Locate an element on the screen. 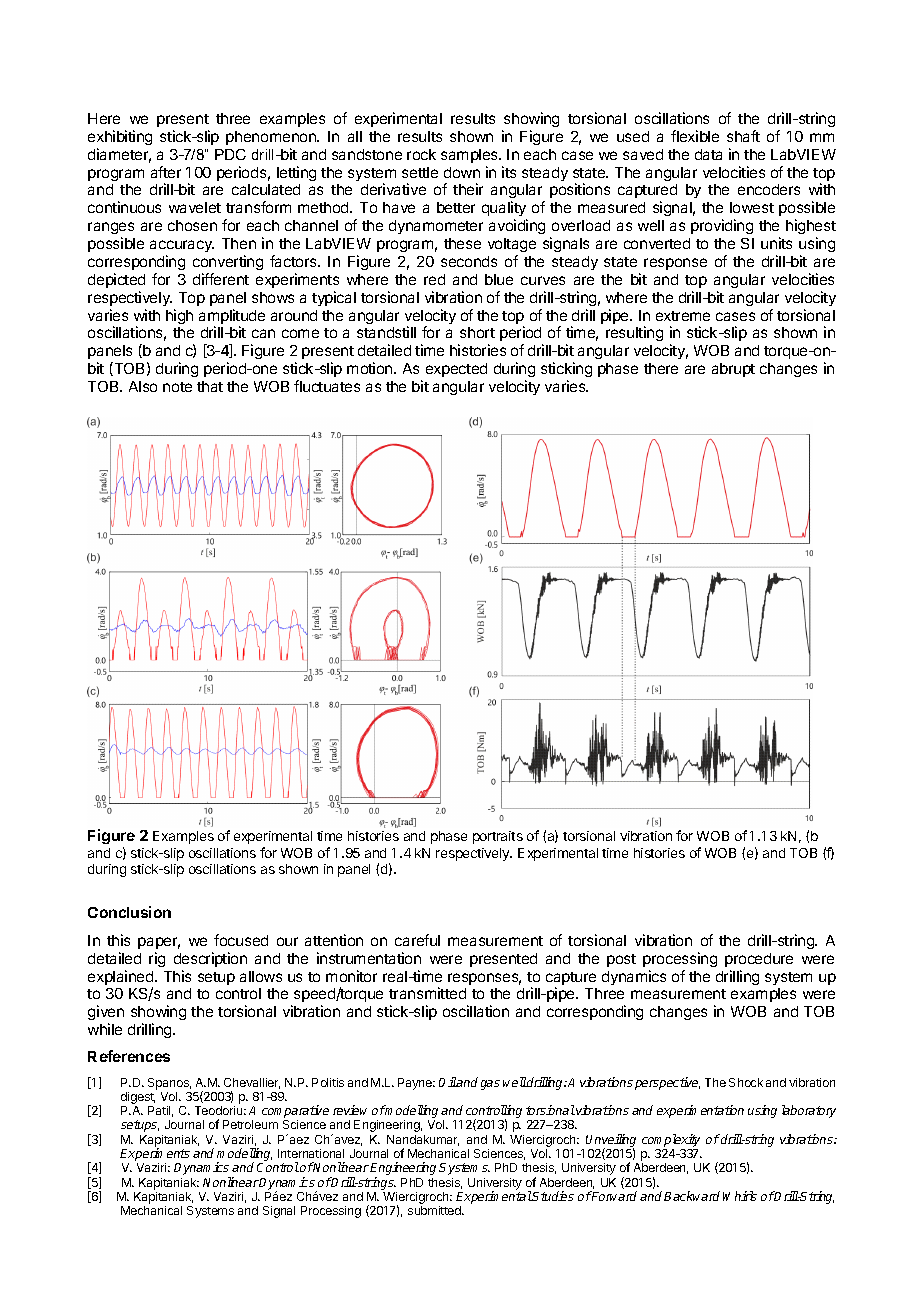 The width and height of the screenshot is (924, 1308). Petroleum is located at coordinates (250, 1124).
